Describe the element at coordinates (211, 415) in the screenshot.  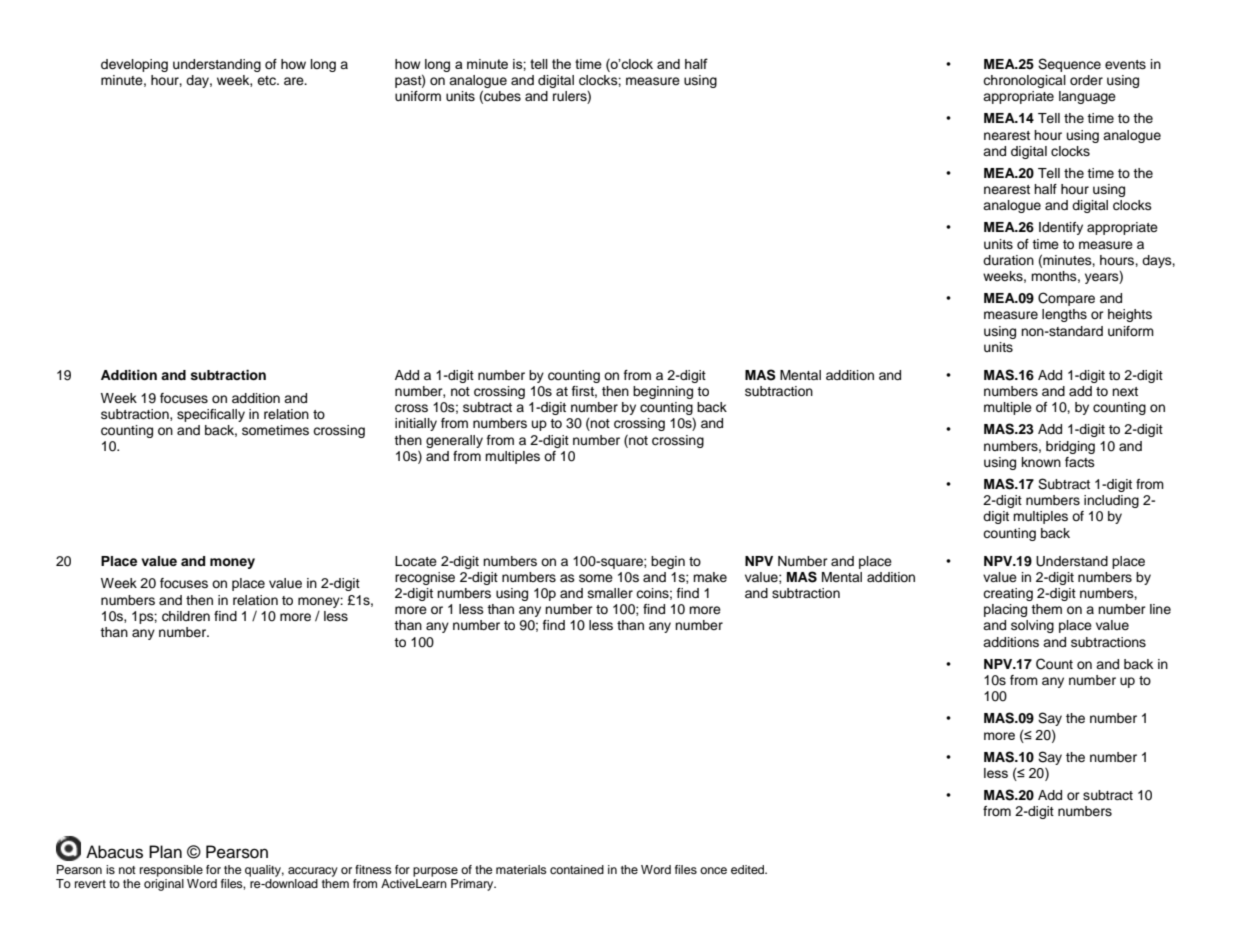
I see `specifically` at that location.
